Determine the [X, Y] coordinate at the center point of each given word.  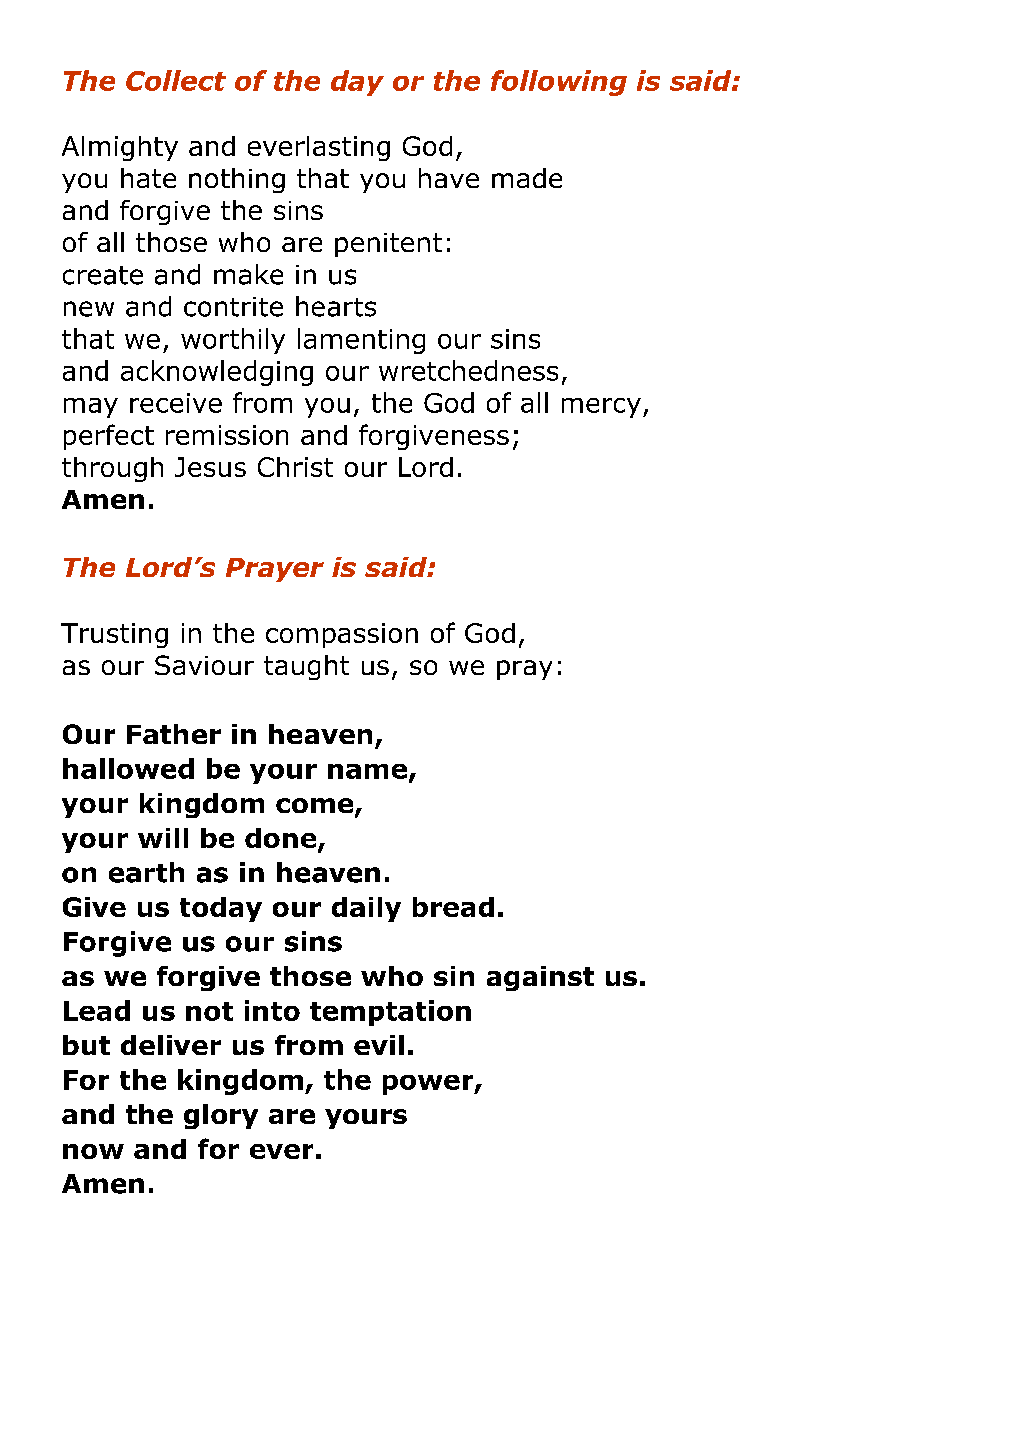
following [559, 83]
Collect [176, 80]
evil [379, 1045]
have [449, 178]
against [540, 978]
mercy [601, 408]
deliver [171, 1045]
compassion [342, 635]
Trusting [114, 635]
